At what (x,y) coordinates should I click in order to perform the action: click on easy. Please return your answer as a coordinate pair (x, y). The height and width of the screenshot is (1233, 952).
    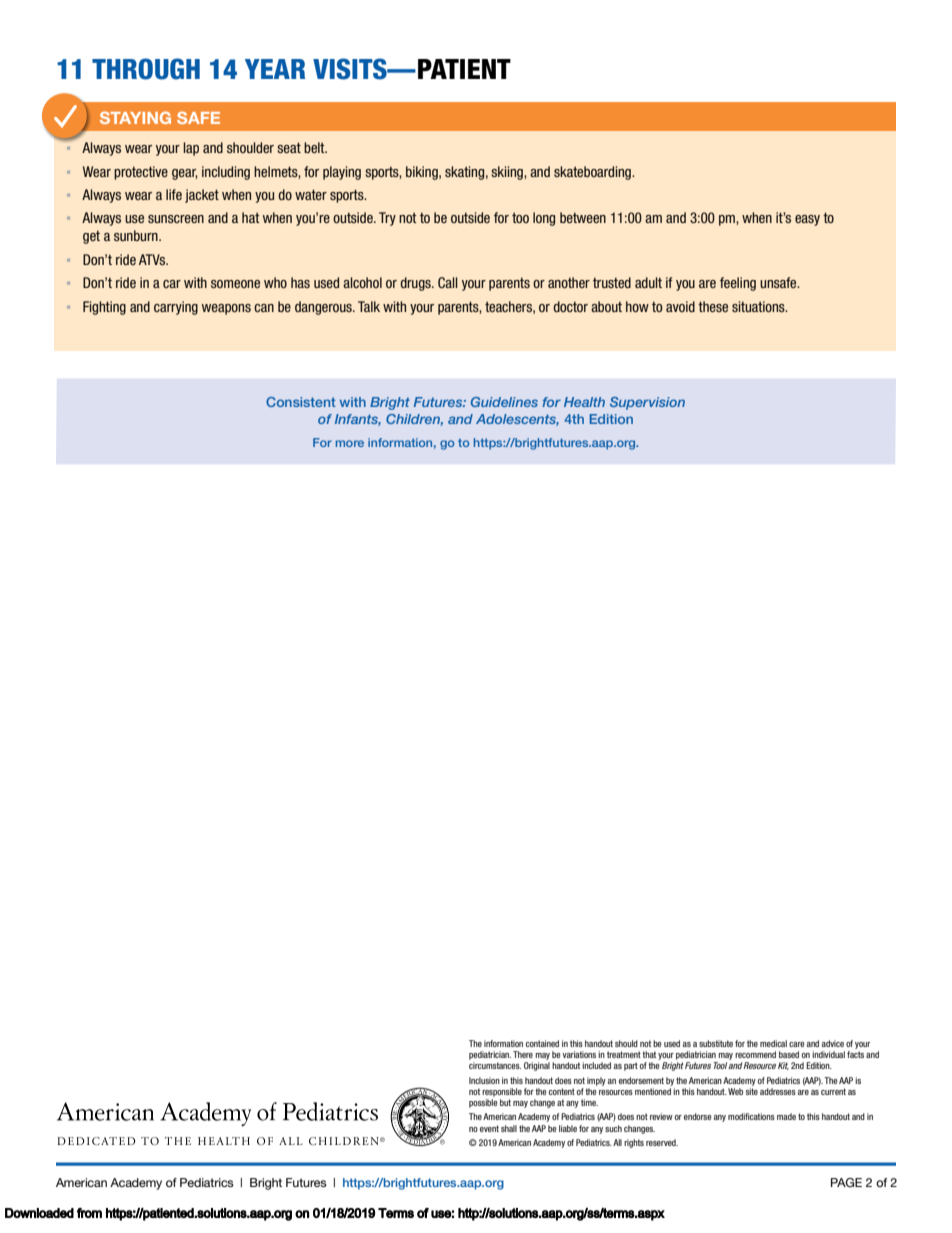
    Looking at the image, I should click on (807, 220).
